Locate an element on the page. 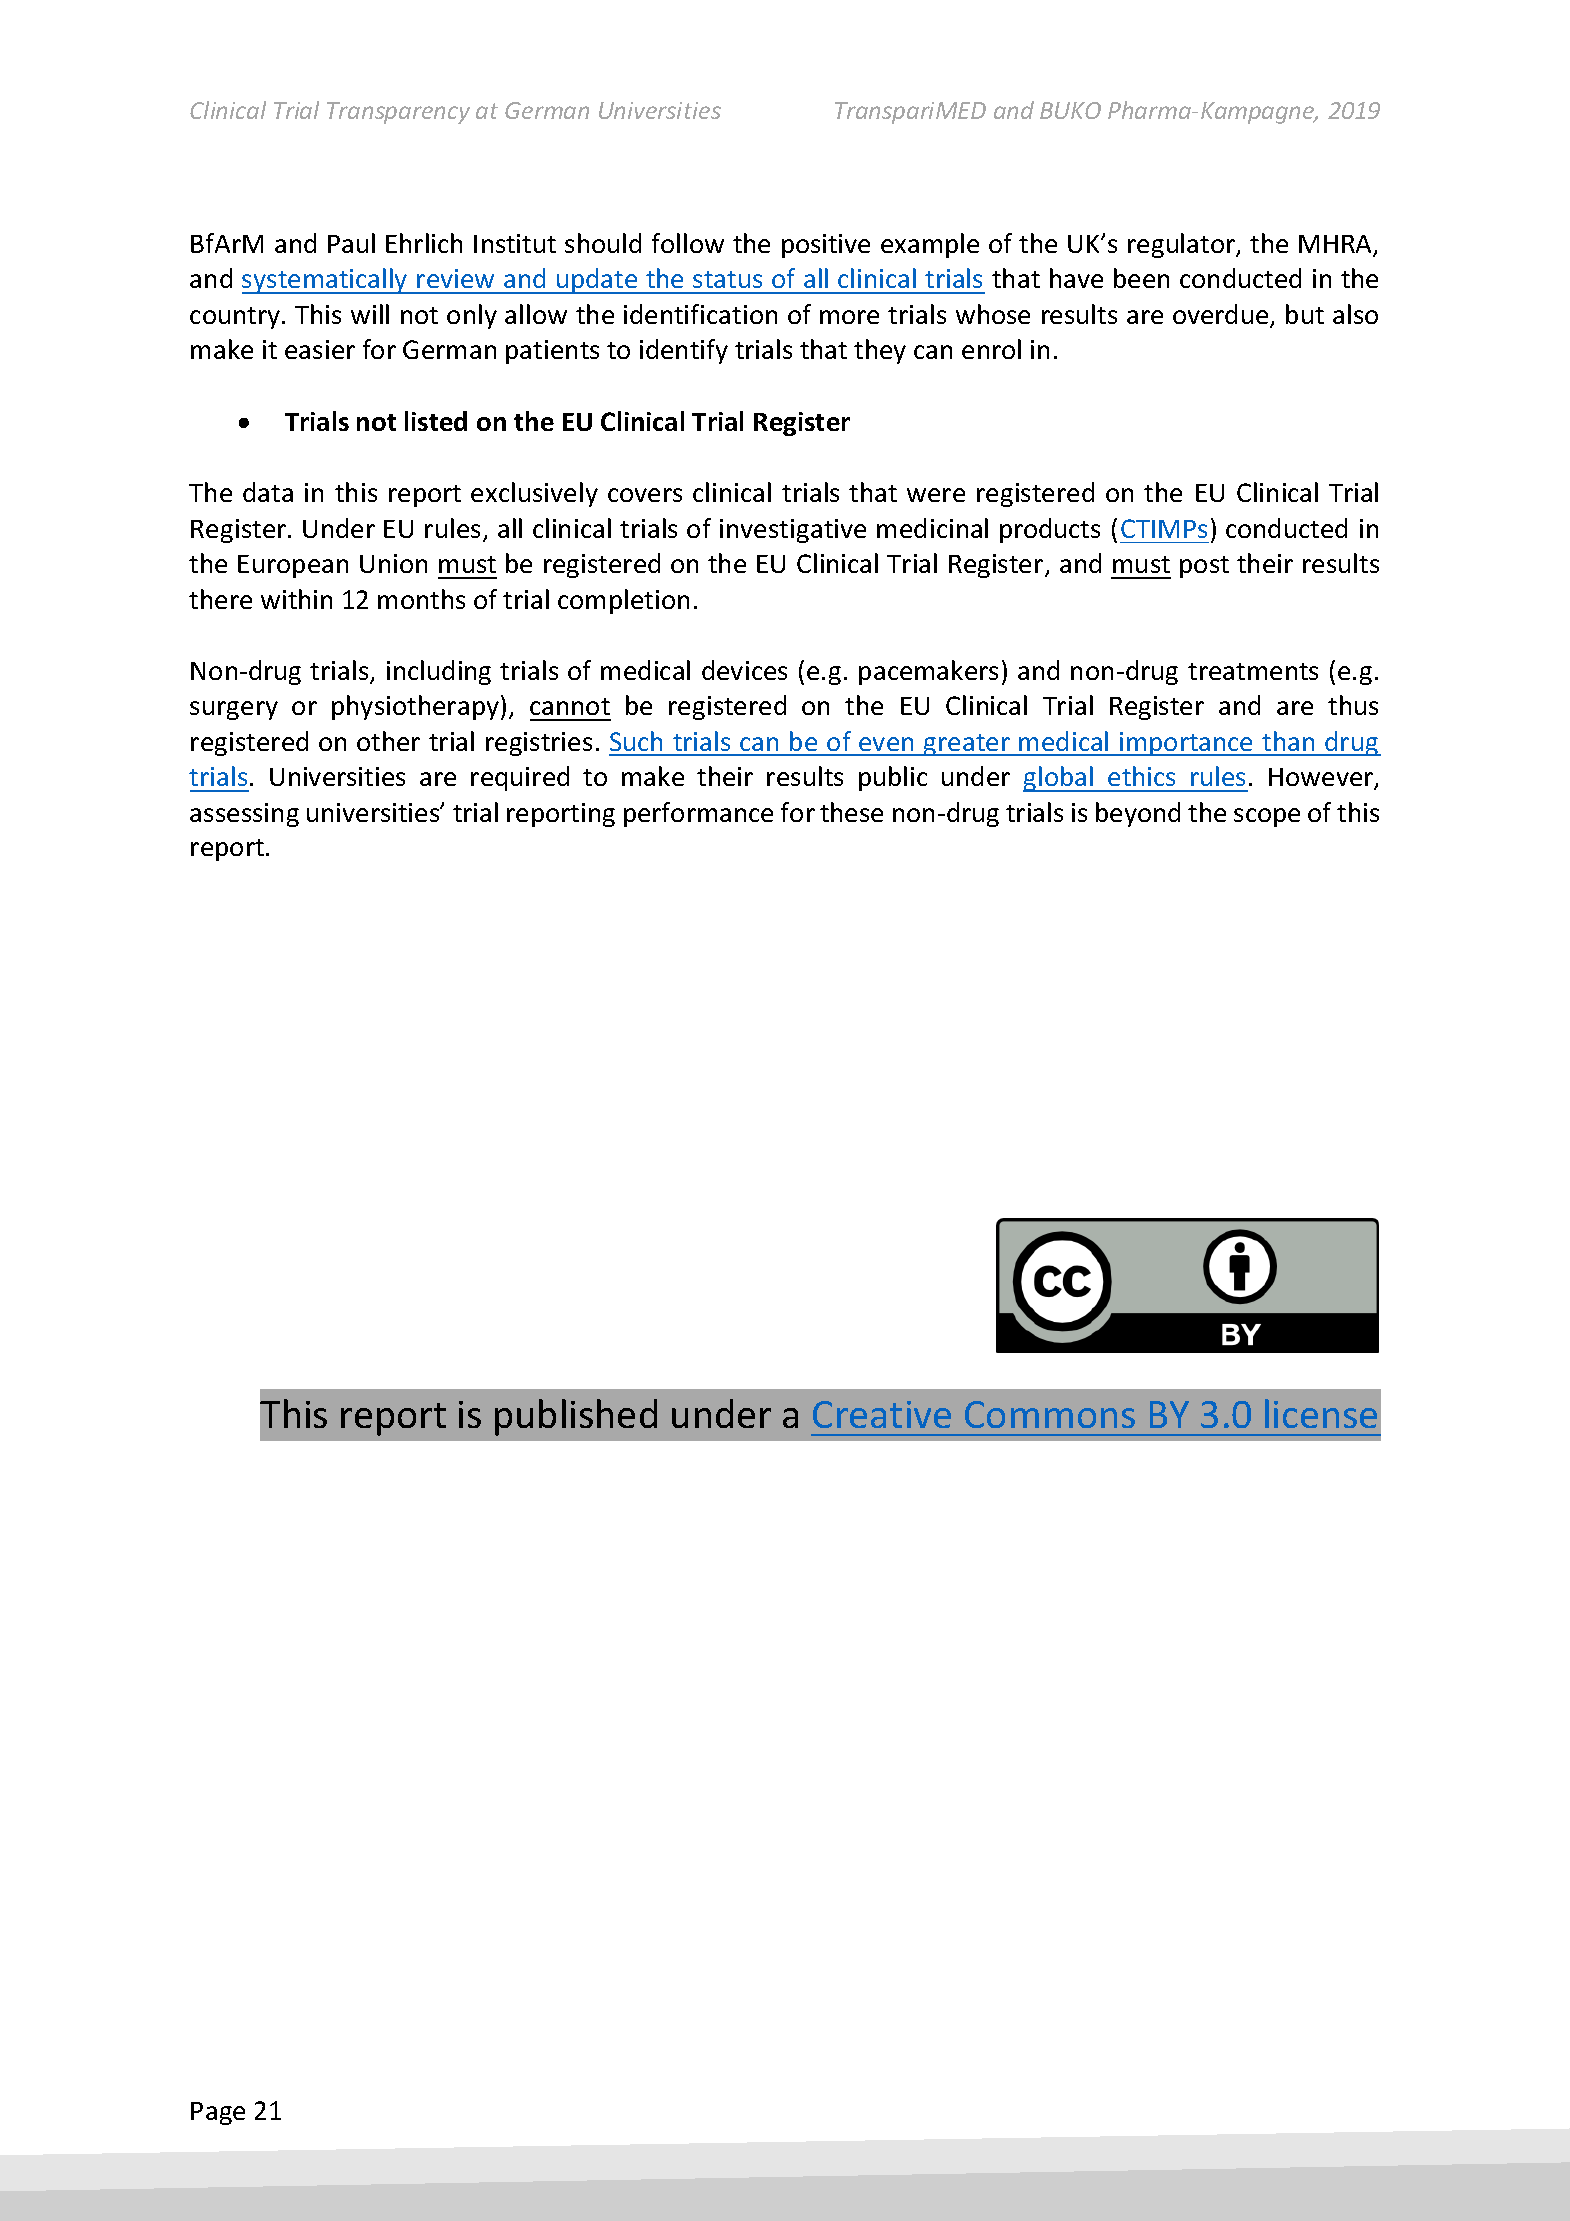 This document has width=1570, height=2221. assessing is located at coordinates (244, 815).
